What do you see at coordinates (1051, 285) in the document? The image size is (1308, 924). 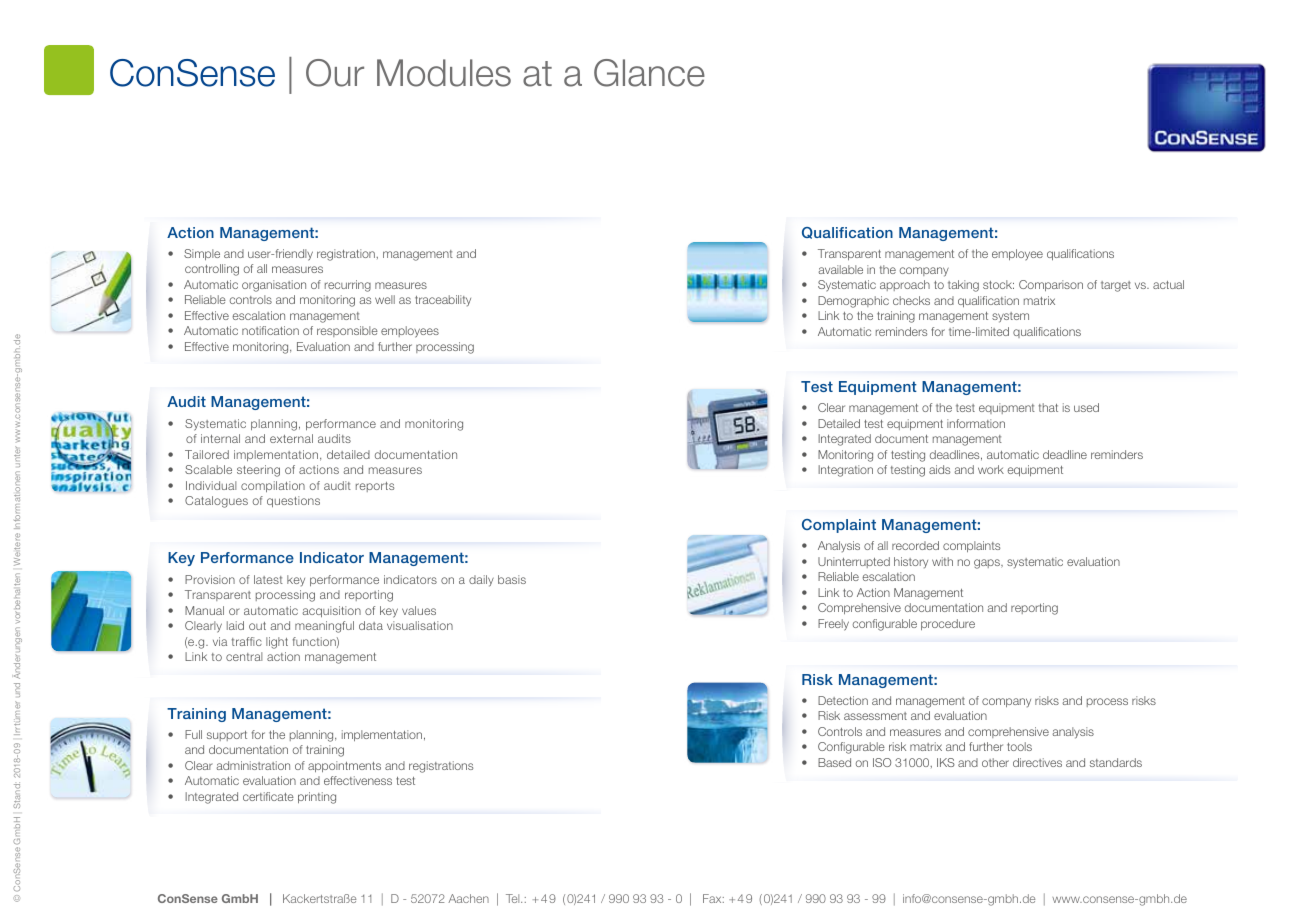 I see `Comparison` at bounding box center [1051, 285].
